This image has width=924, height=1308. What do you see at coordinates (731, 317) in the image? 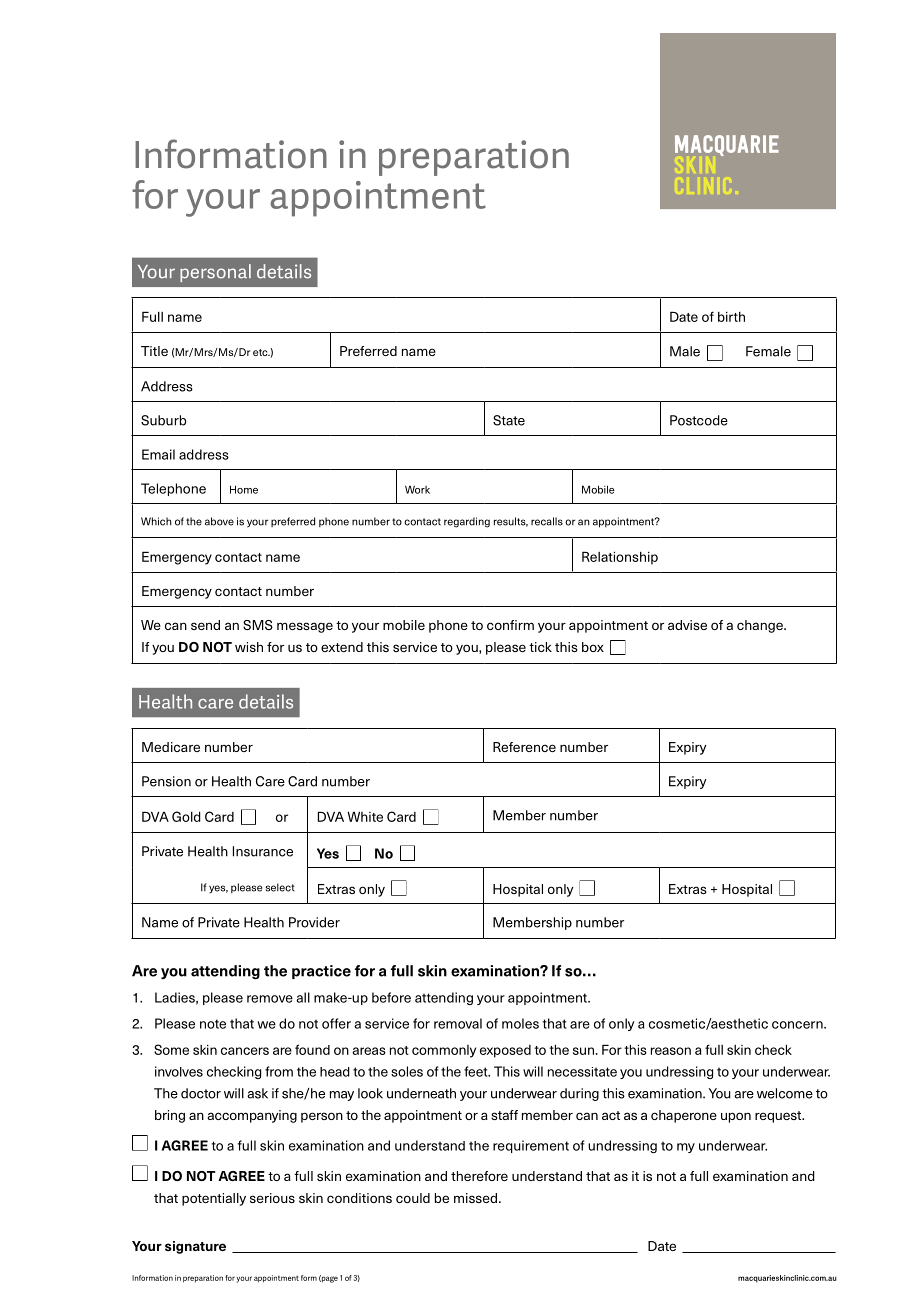
I see `birth` at bounding box center [731, 317].
